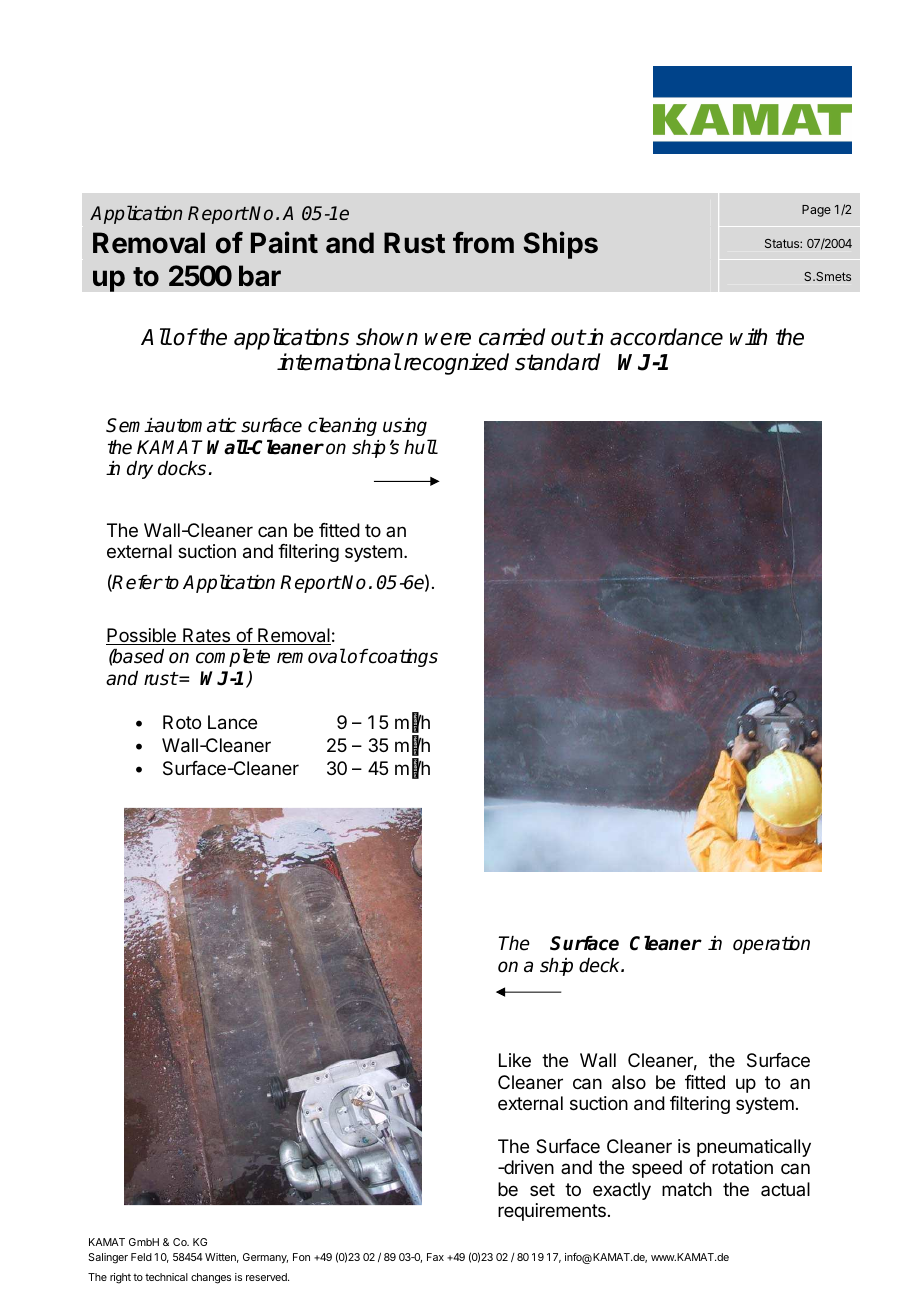 The height and width of the screenshot is (1308, 924). I want to click on Roto, so click(182, 722).
